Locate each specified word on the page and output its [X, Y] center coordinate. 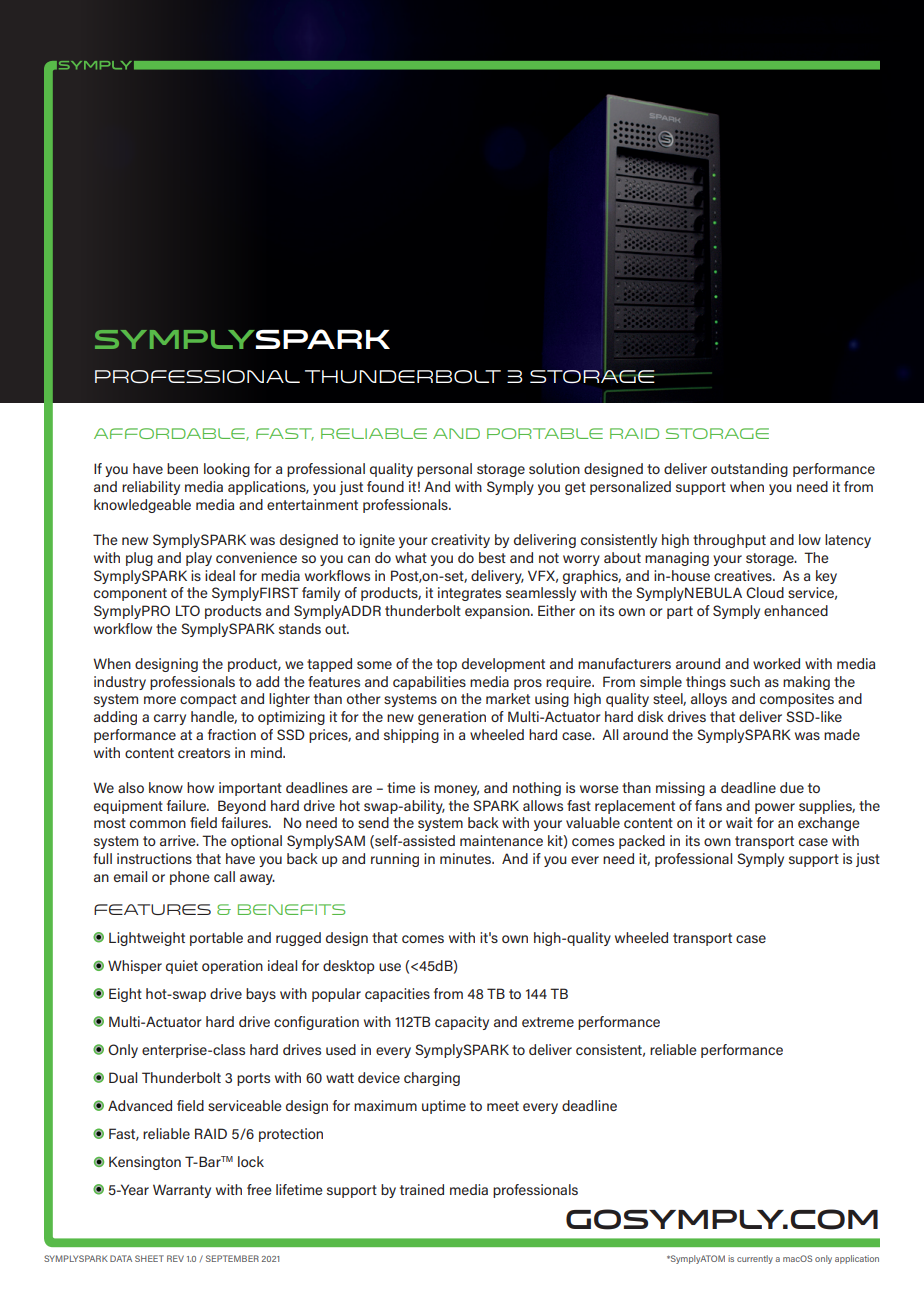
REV [175, 1258]
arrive [179, 840]
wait [739, 822]
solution [554, 468]
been [182, 468]
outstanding [749, 470]
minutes [467, 858]
